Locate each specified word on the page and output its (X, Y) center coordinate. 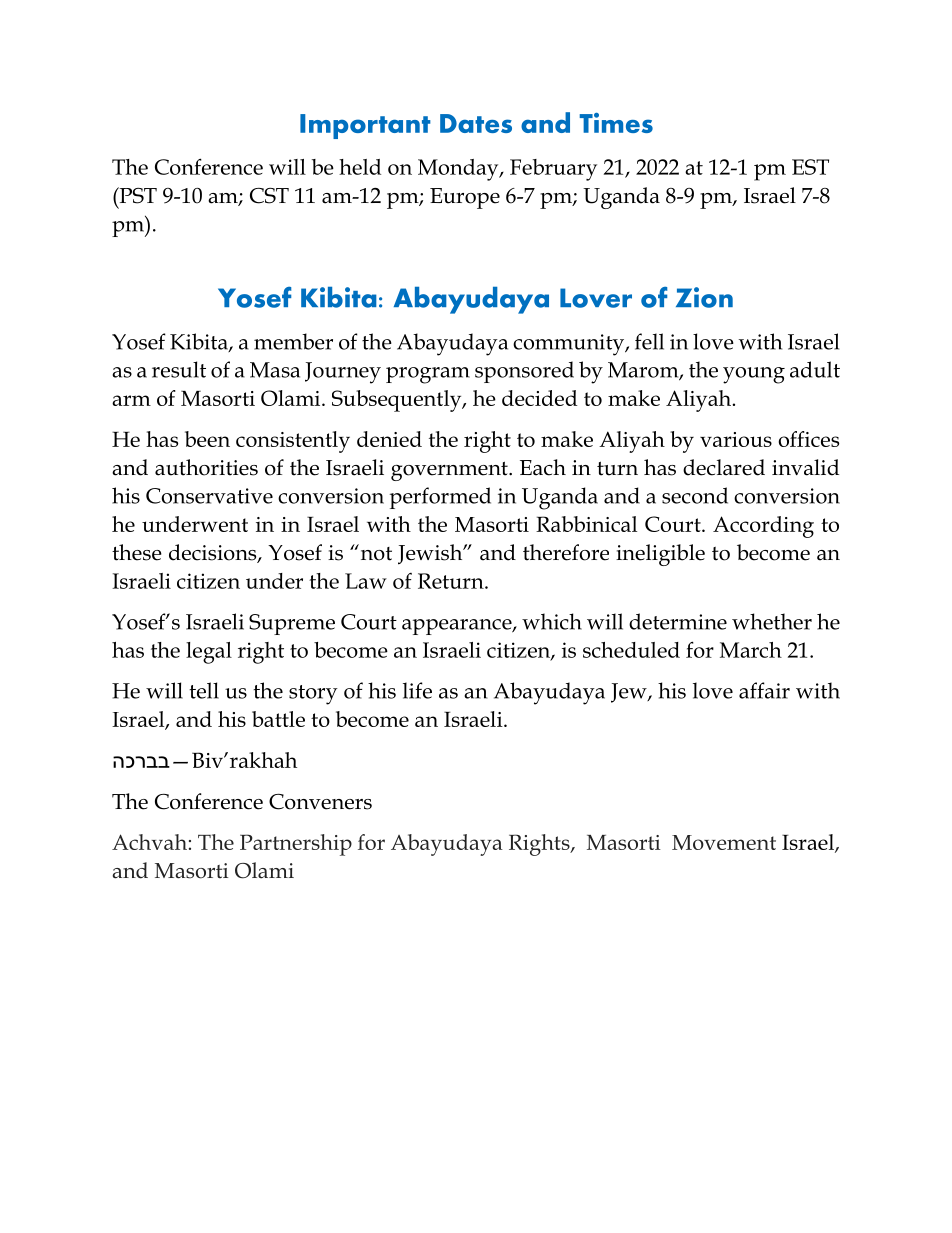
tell (204, 690)
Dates (476, 123)
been (207, 439)
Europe (465, 198)
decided (539, 398)
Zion (704, 297)
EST (810, 167)
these (137, 552)
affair (764, 690)
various (736, 439)
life (417, 690)
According (763, 527)
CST (269, 196)
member (293, 341)
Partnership (296, 845)
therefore (566, 552)
